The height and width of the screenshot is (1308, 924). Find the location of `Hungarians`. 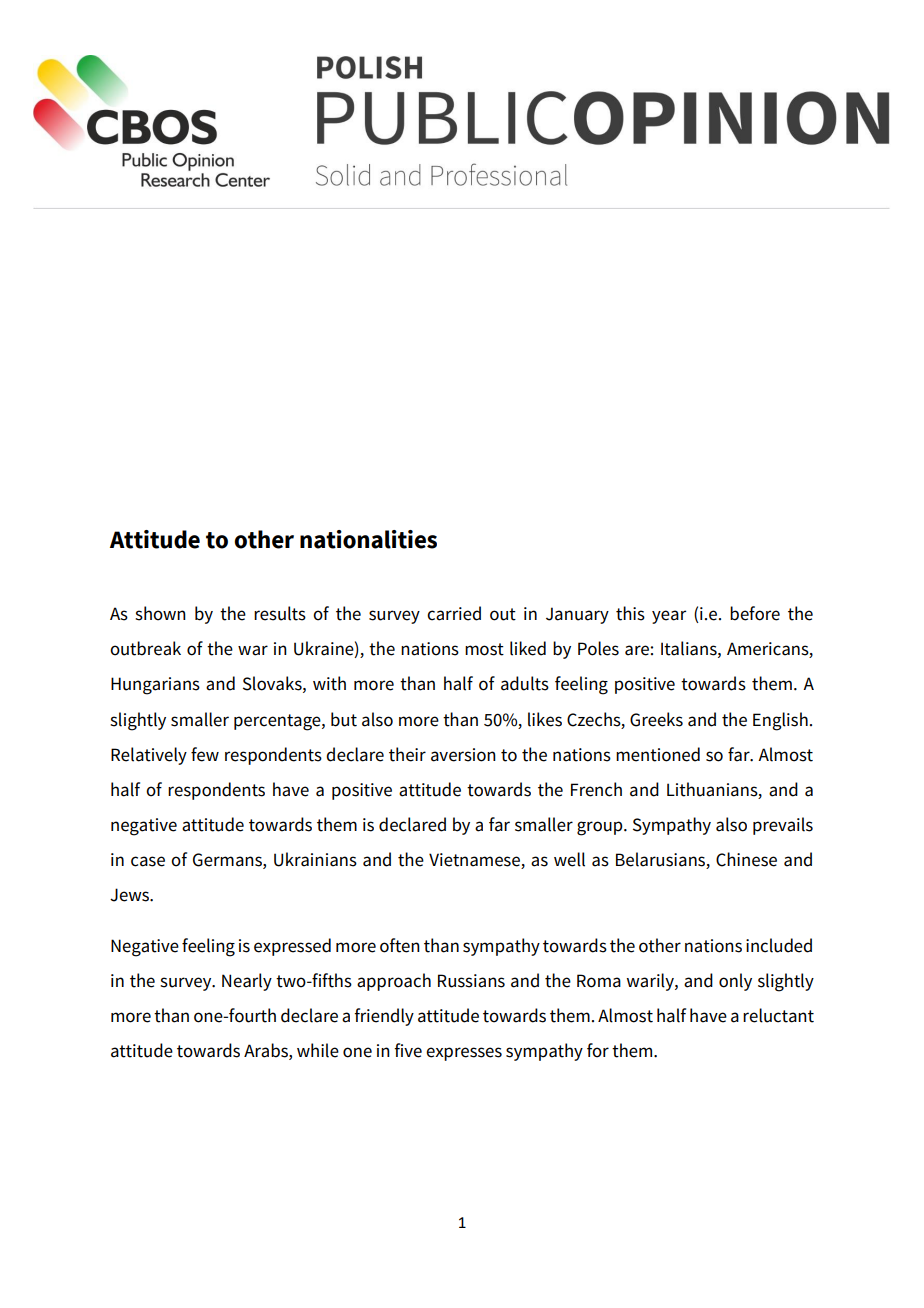

Hungarians is located at coordinates (155, 686).
